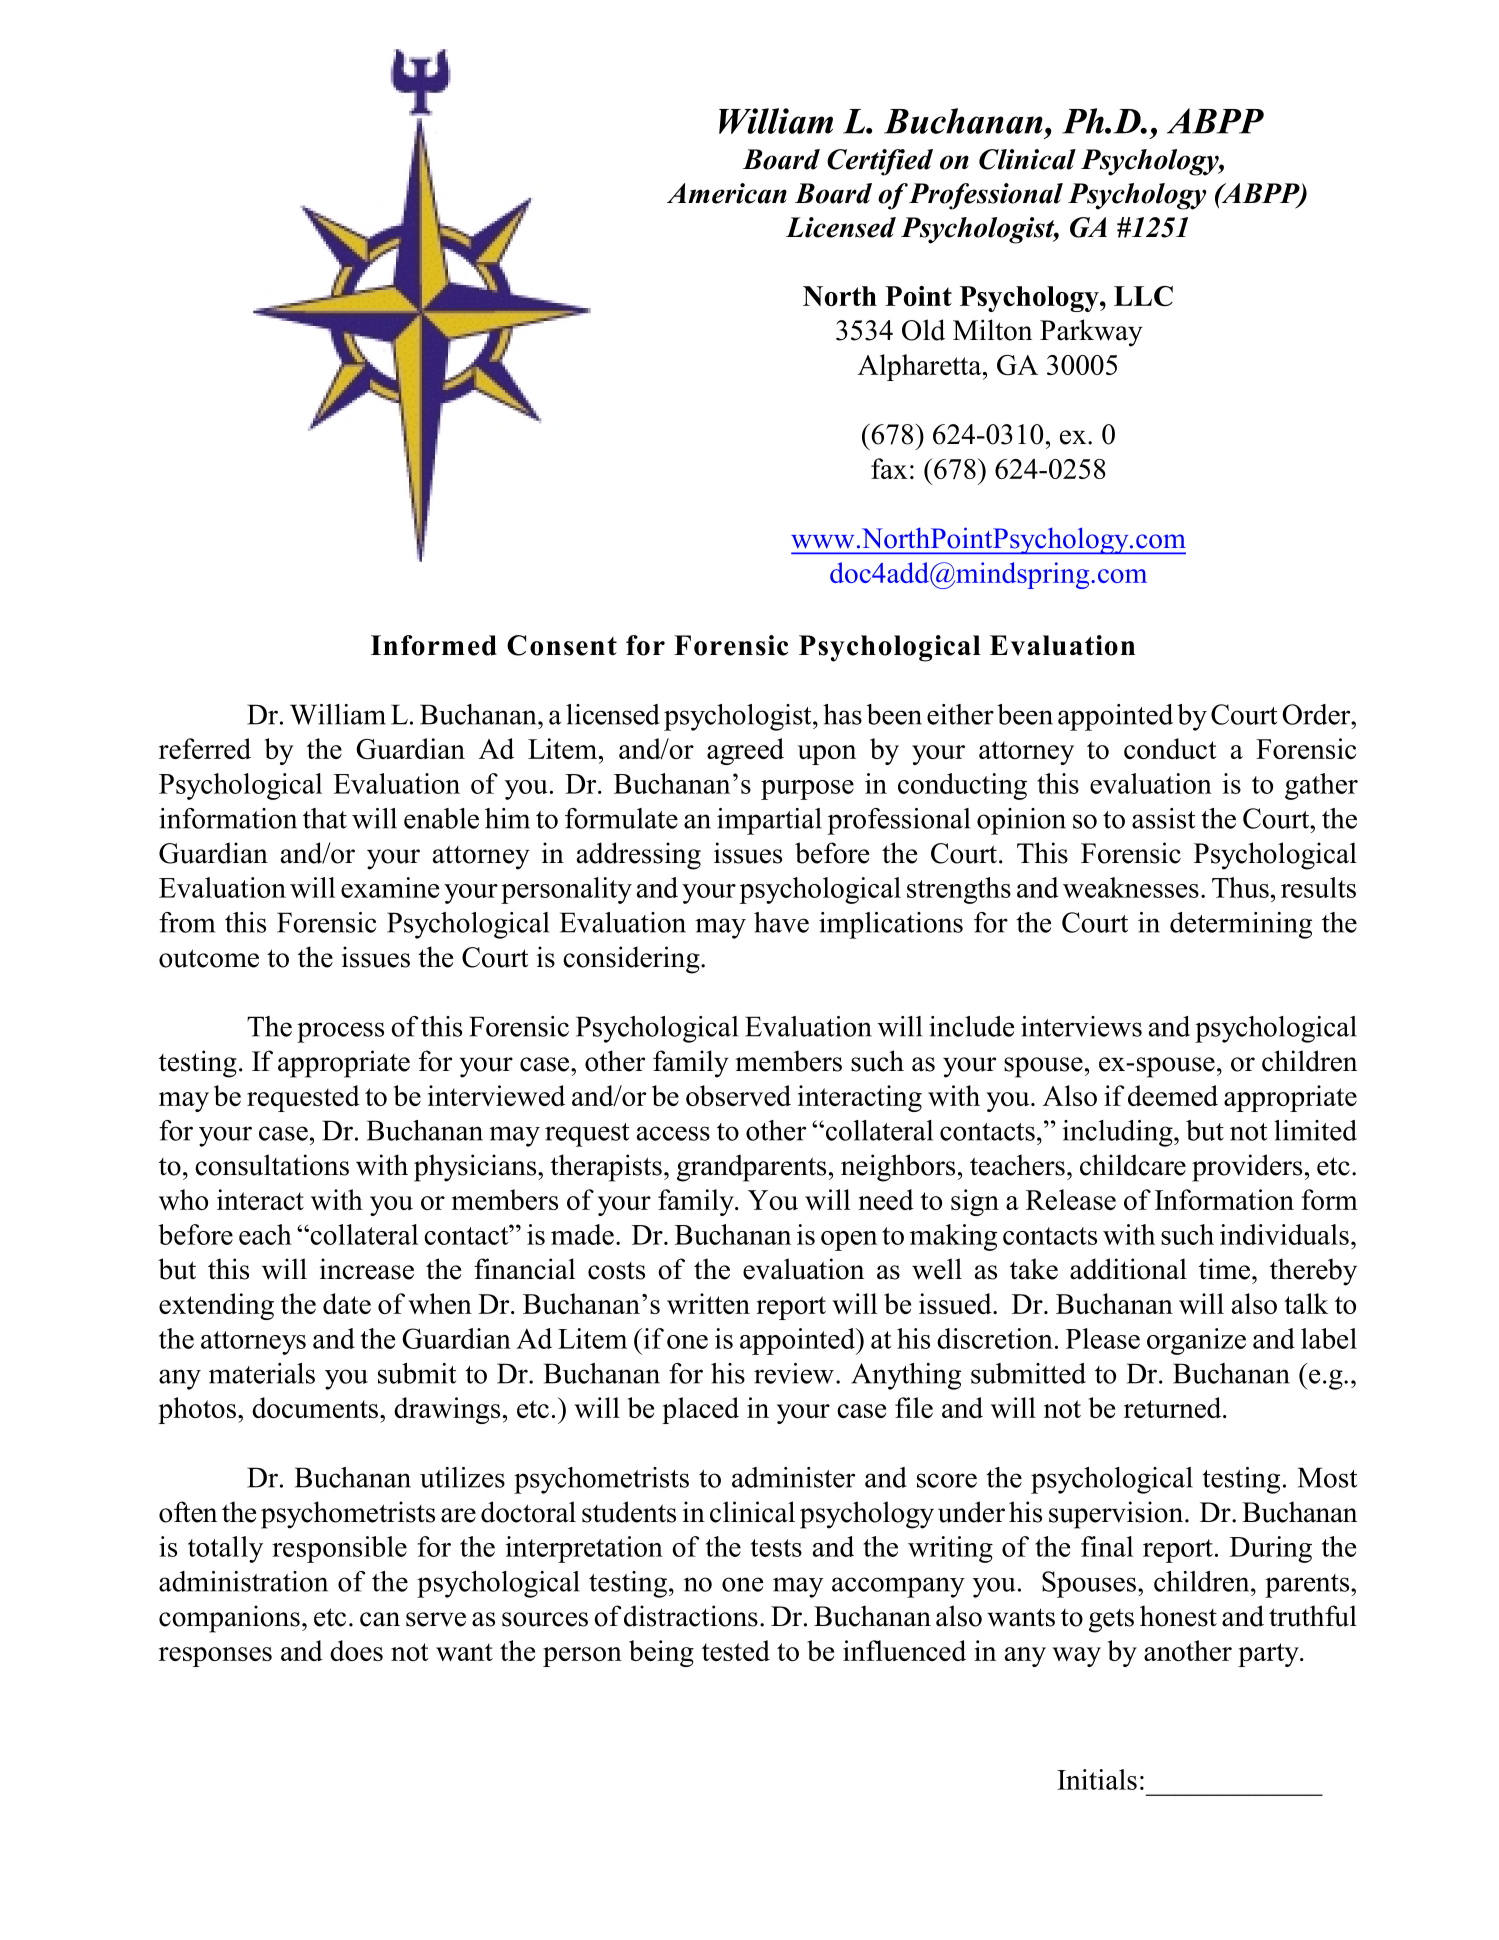 The height and width of the image is (1940, 1499). I want to click on Certified, so click(880, 162).
